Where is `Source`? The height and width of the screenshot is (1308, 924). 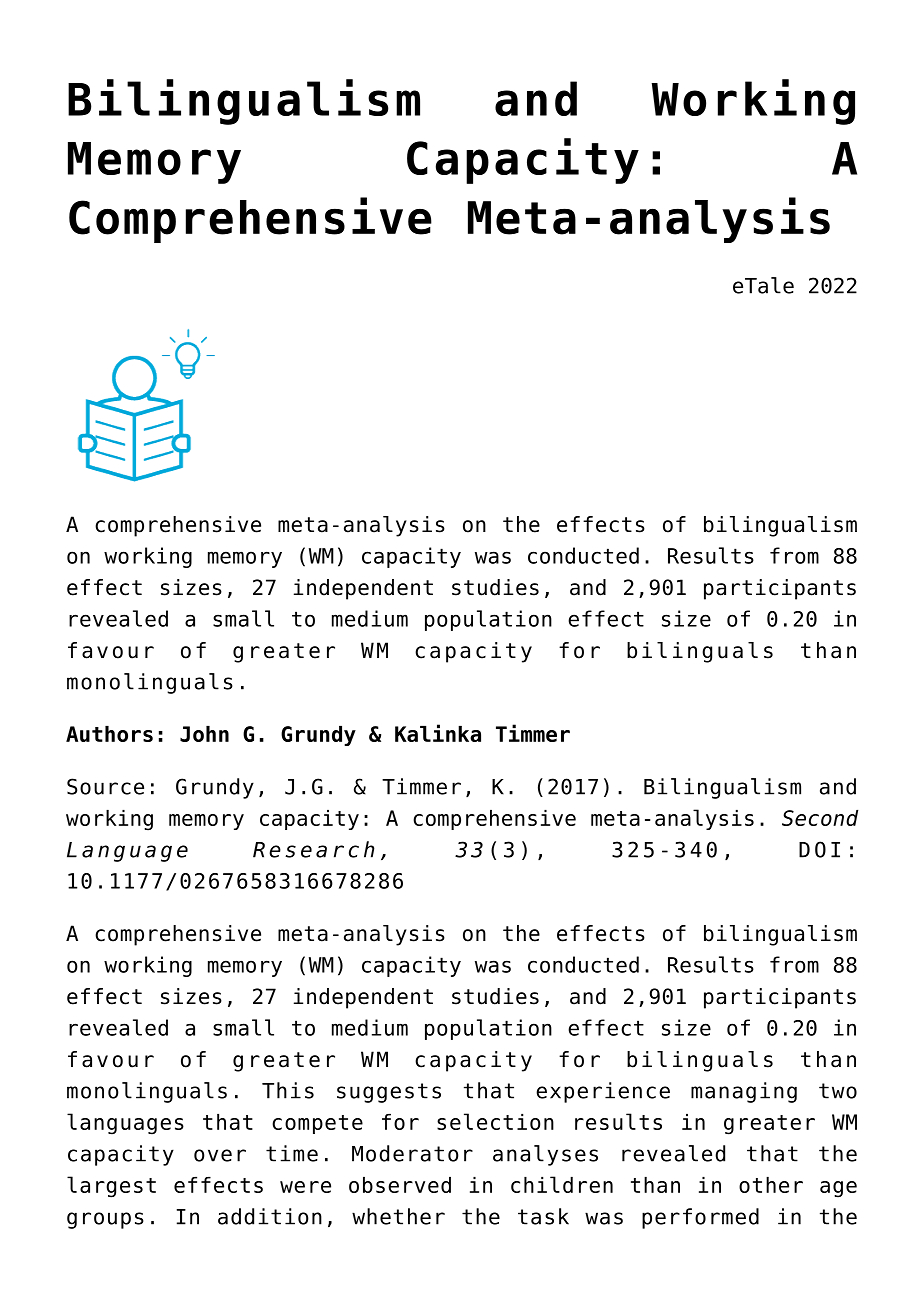
Source is located at coordinates (105, 786).
